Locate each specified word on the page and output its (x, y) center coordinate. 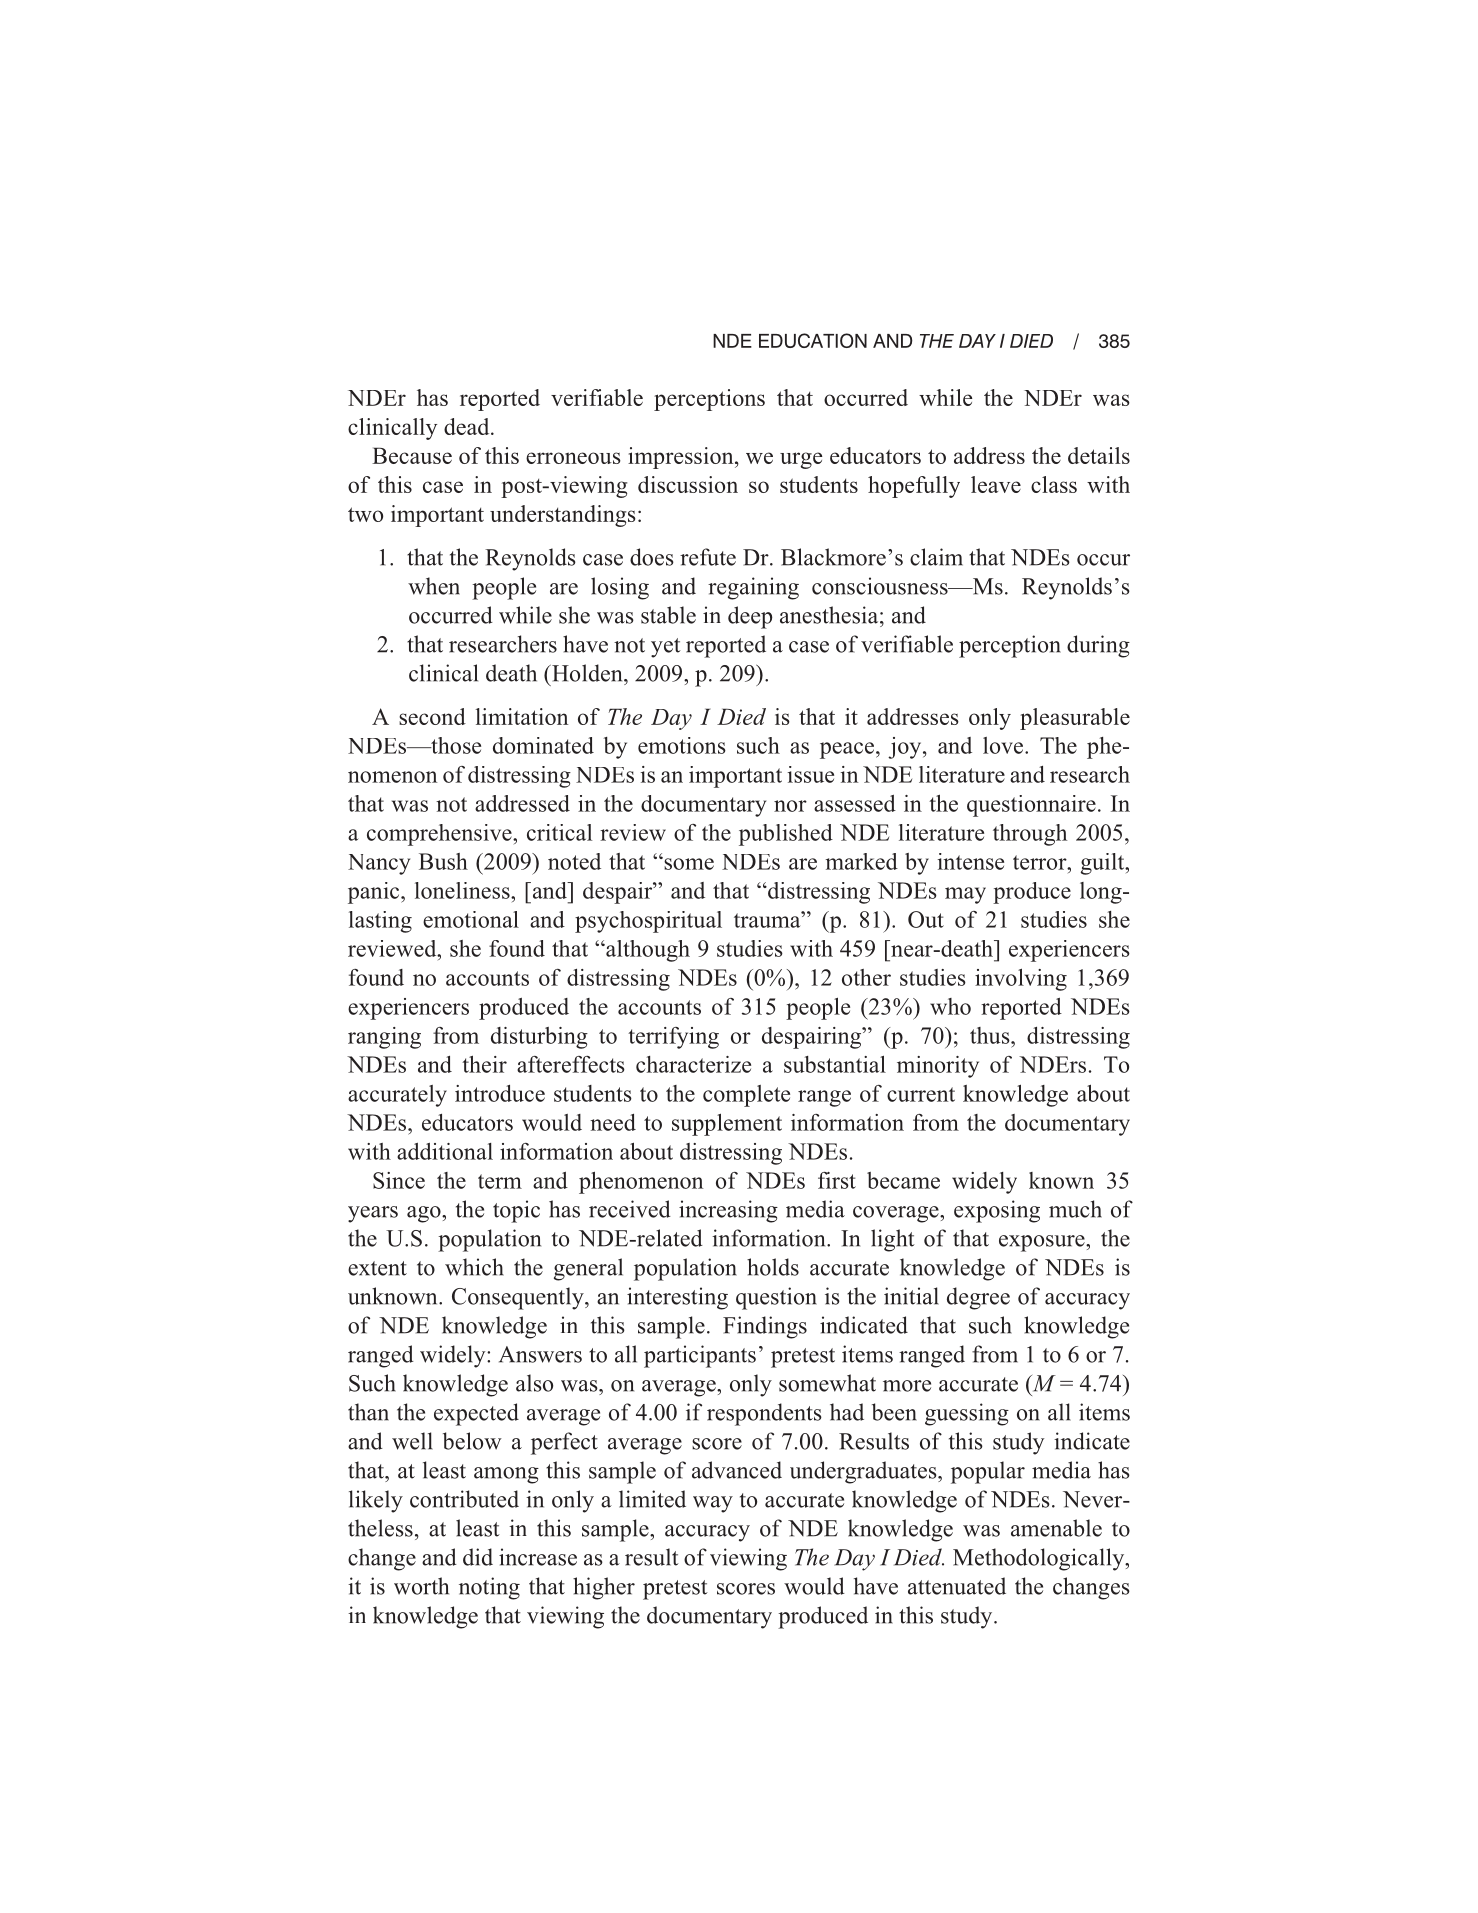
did (478, 1557)
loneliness (463, 890)
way (713, 1504)
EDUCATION (813, 340)
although (647, 951)
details (1099, 455)
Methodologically (1040, 1559)
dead (468, 426)
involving (1021, 980)
